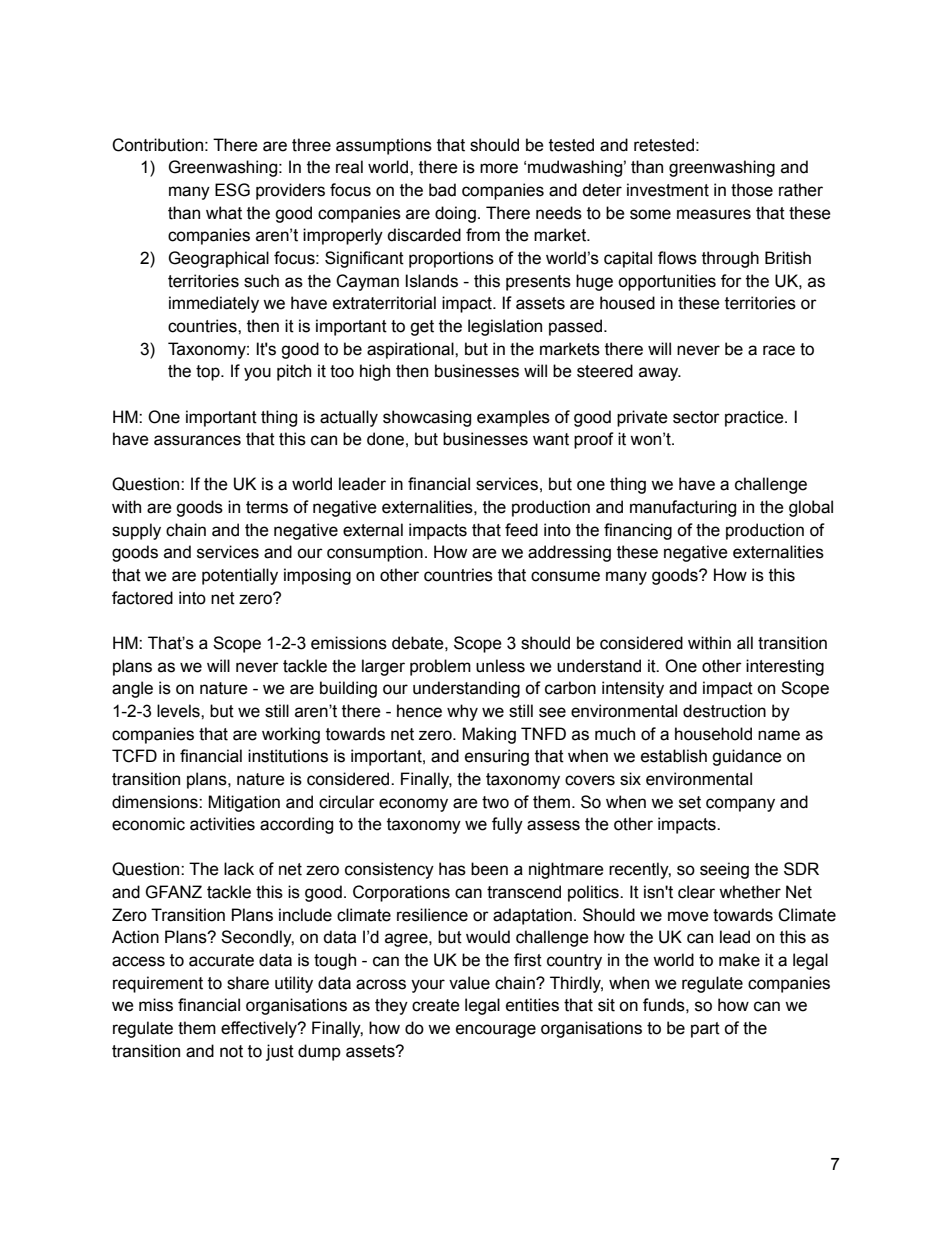 This screenshot has height=1233, width=952. Describe the element at coordinates (496, 1031) in the screenshot. I see `encourage` at that location.
